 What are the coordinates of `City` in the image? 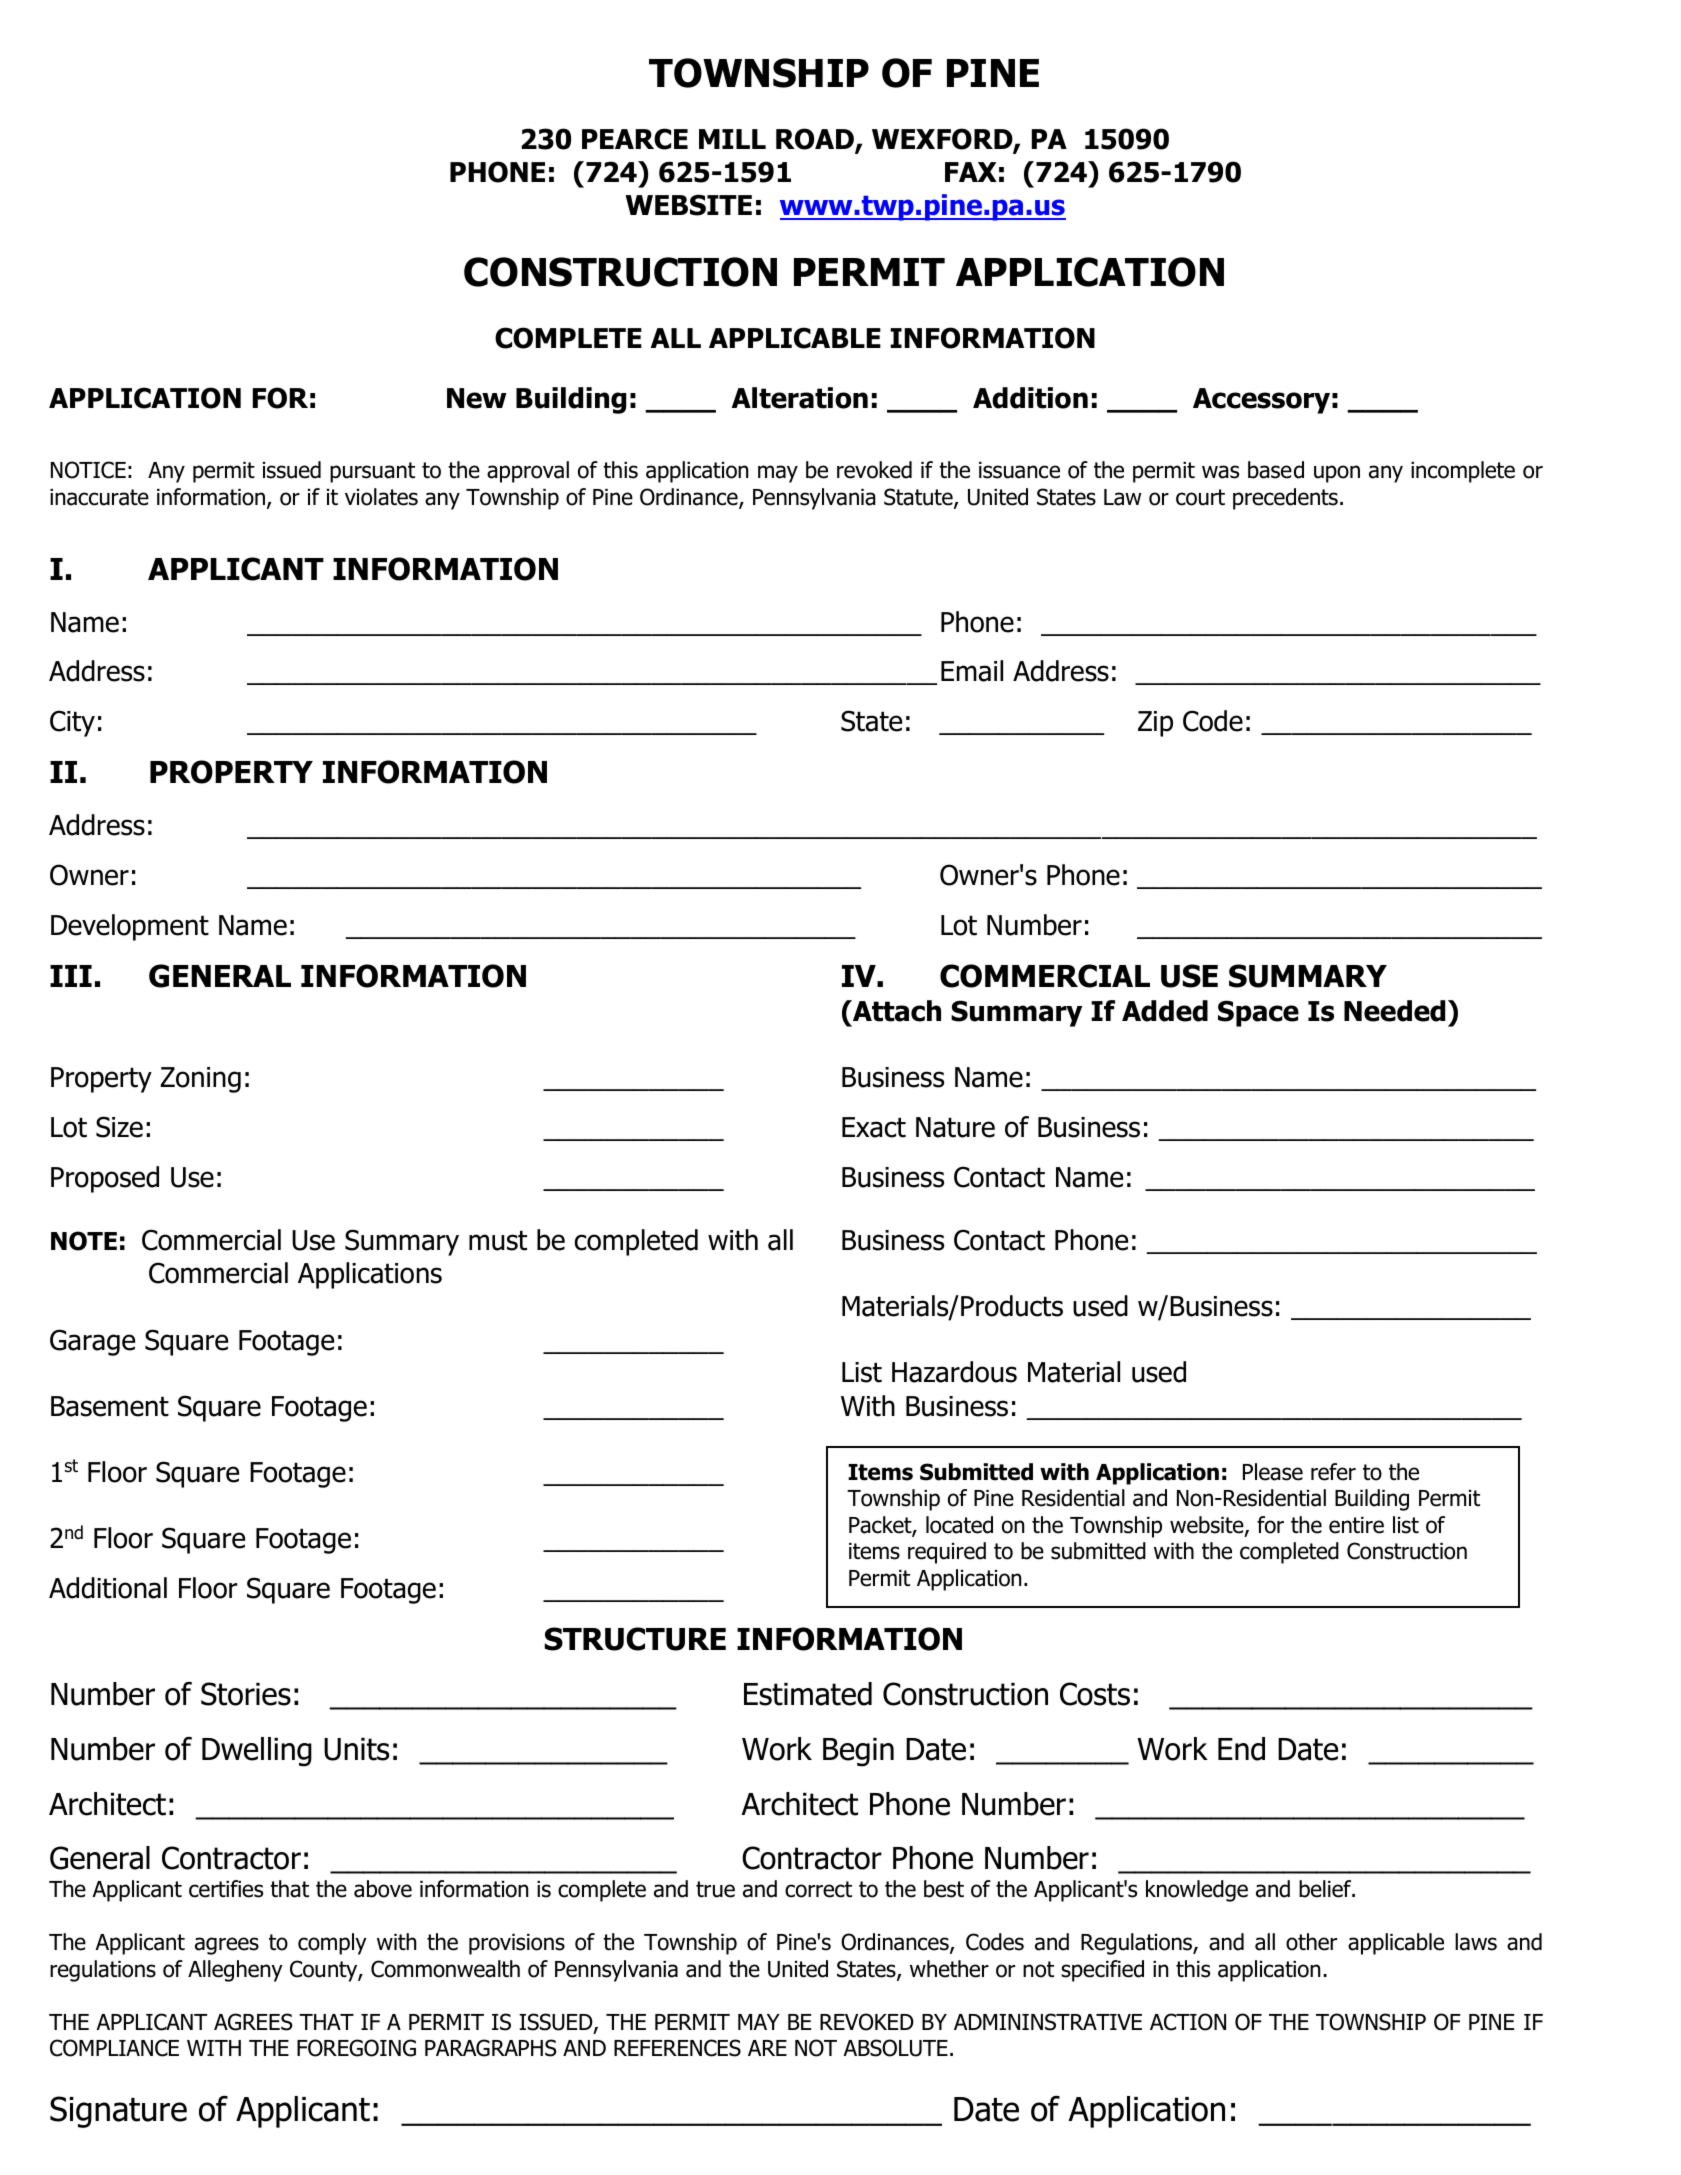 It's located at (72, 723).
